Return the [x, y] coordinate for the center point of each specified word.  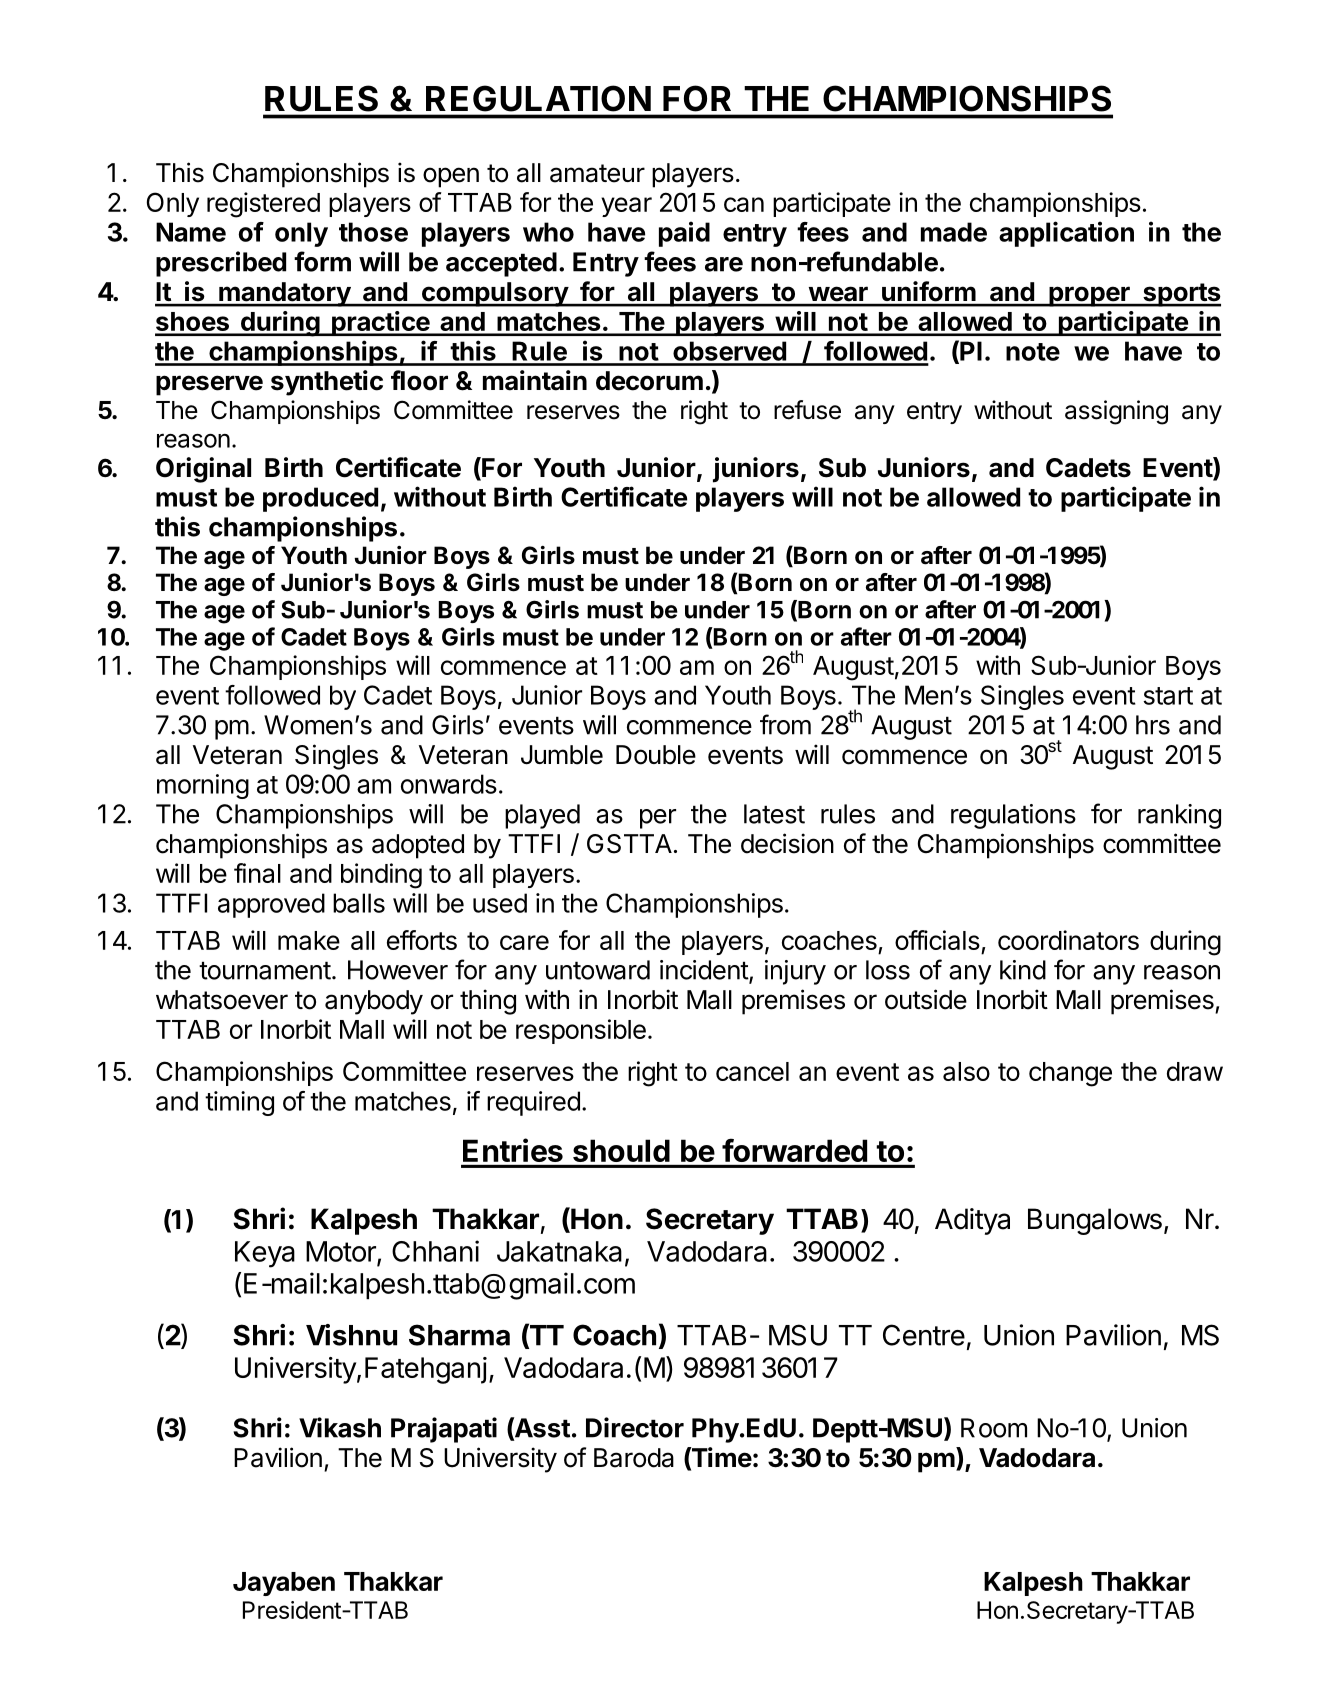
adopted [418, 846]
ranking [1179, 816]
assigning [1116, 412]
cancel [752, 1071]
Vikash [340, 1427]
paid [684, 234]
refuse [807, 410]
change [1070, 1074]
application [1066, 234]
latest [774, 814]
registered [263, 205]
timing [239, 1103]
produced [320, 499]
